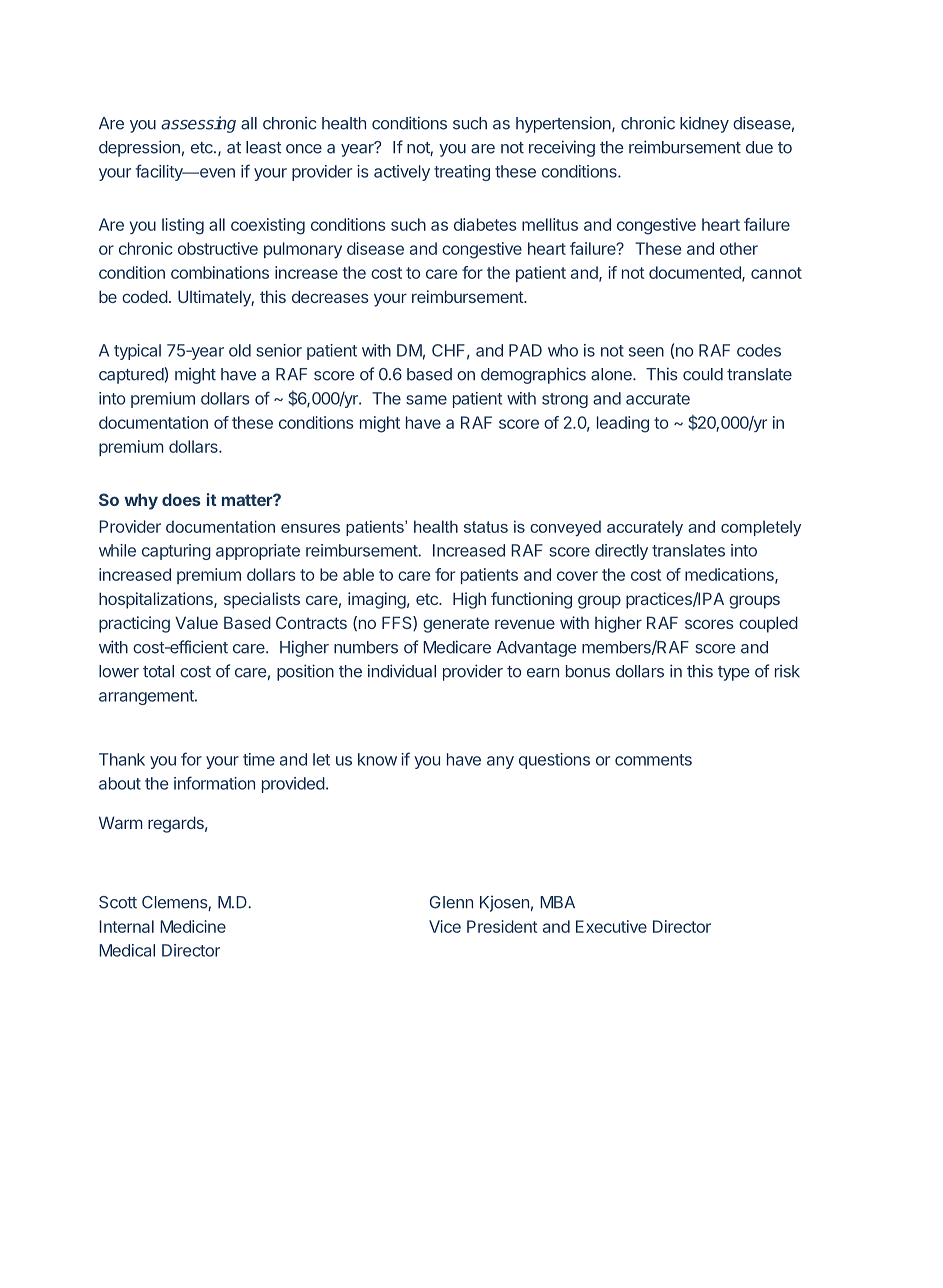 The height and width of the screenshot is (1288, 943). Describe the element at coordinates (525, 350) in the screenshot. I see `PAD` at that location.
